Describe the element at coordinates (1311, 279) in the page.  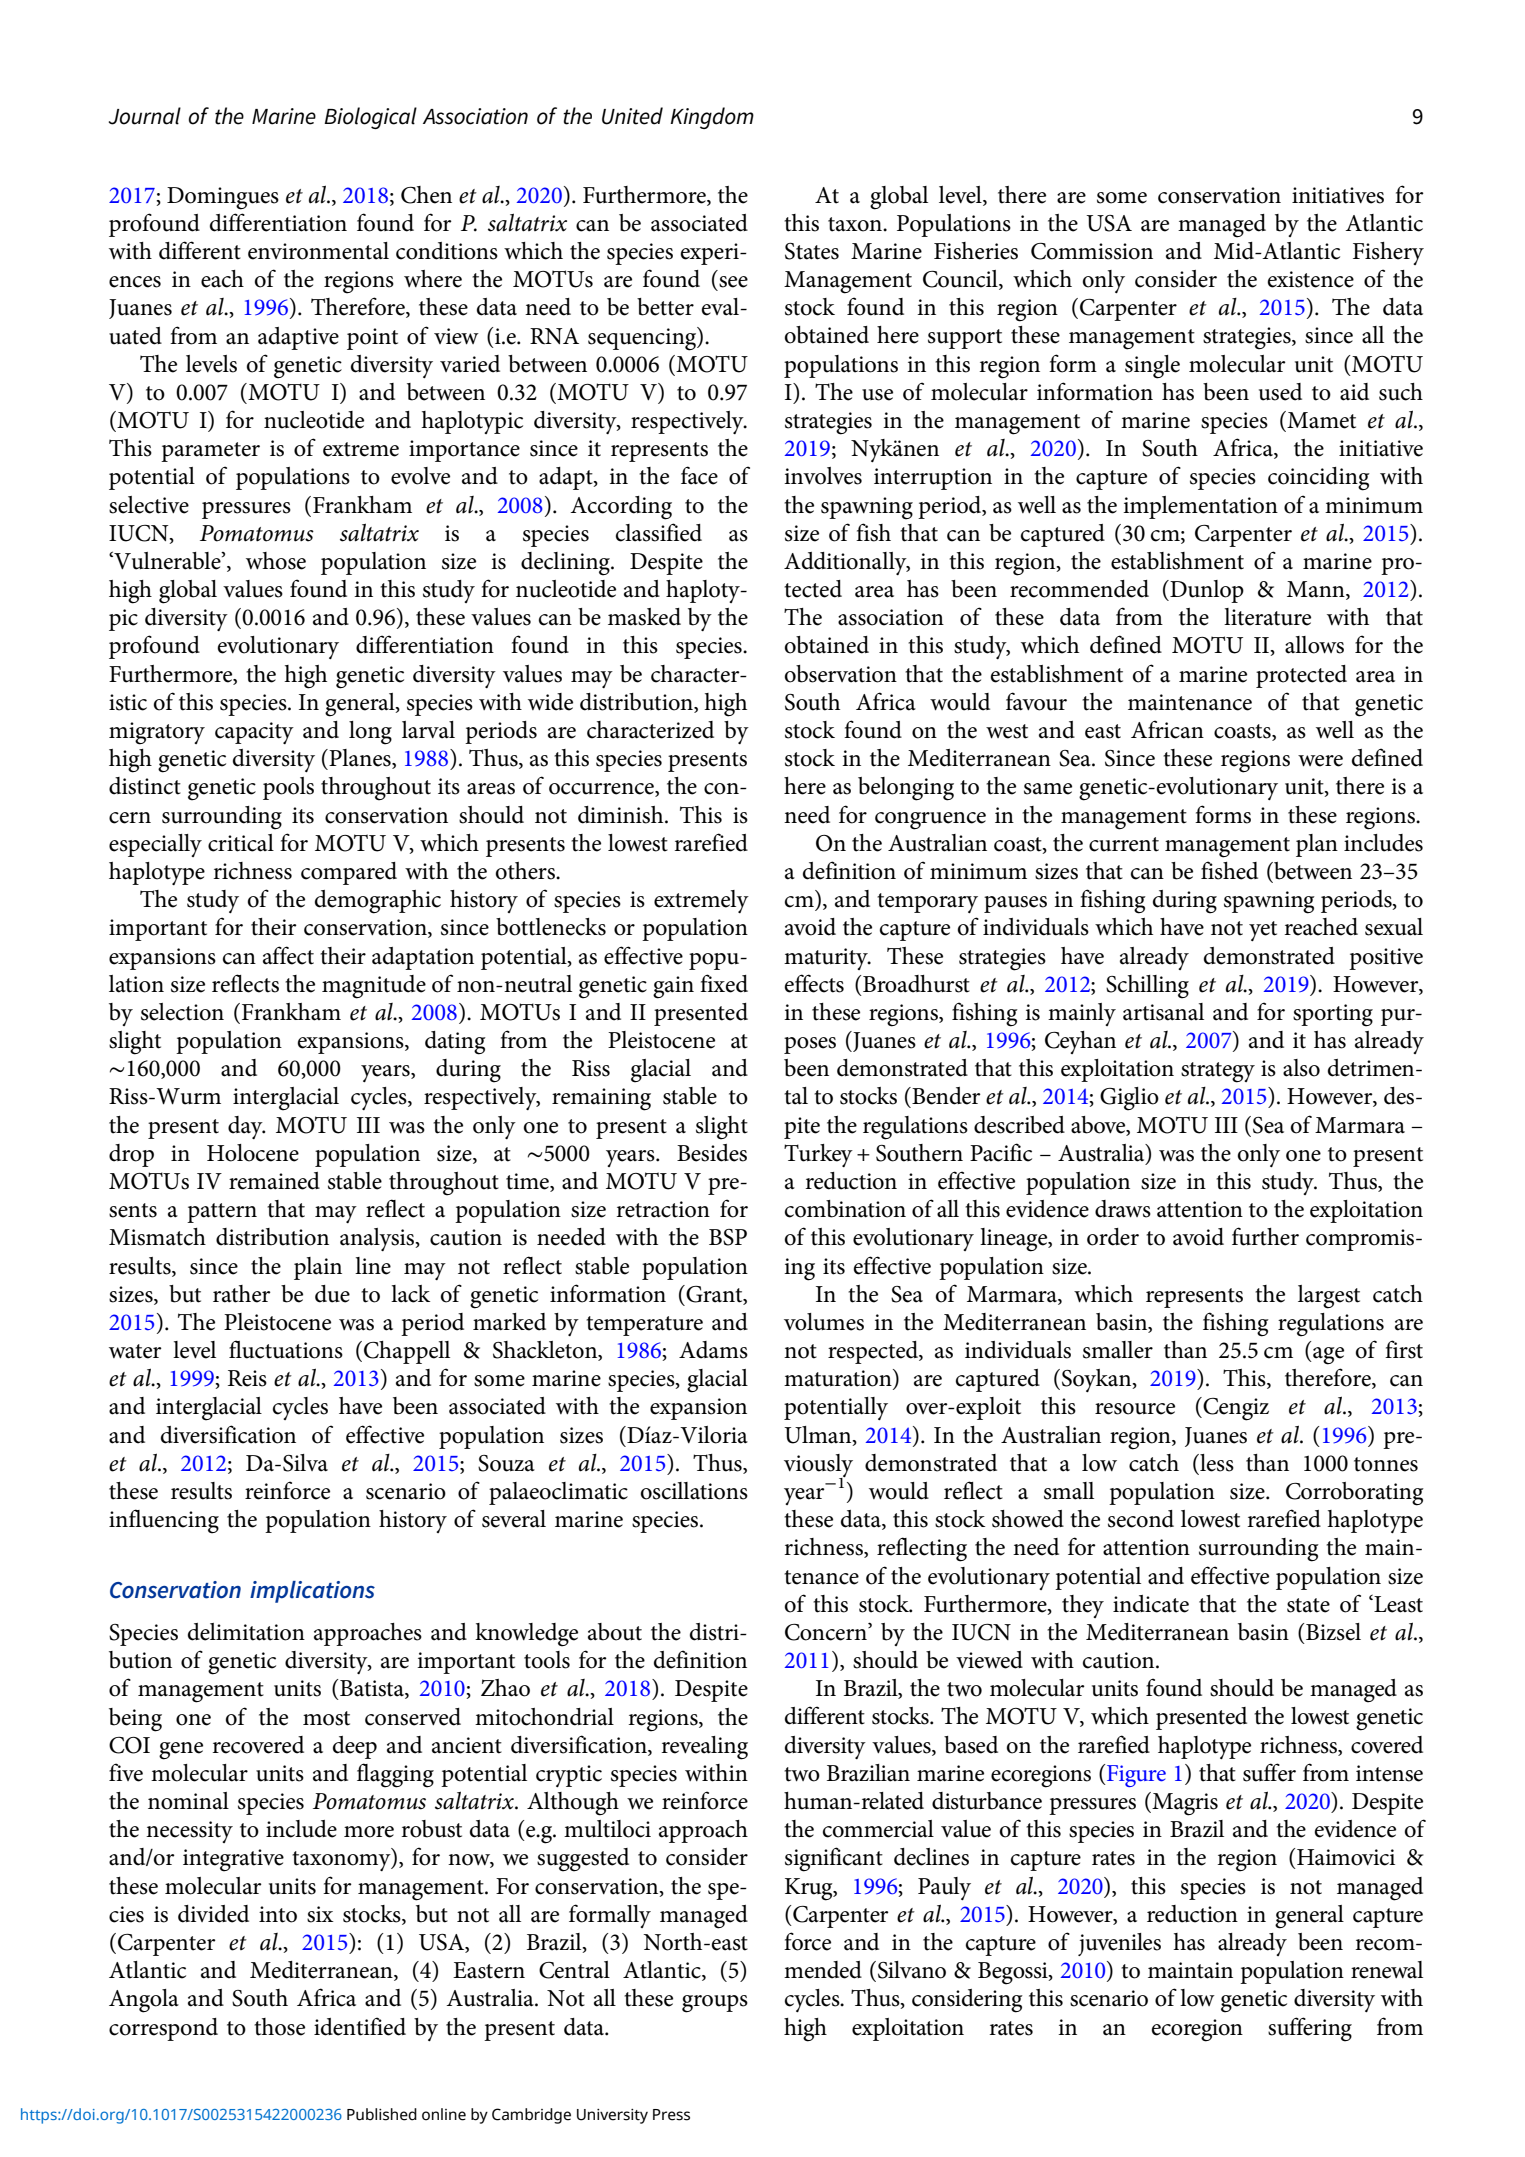
I see `existence` at that location.
